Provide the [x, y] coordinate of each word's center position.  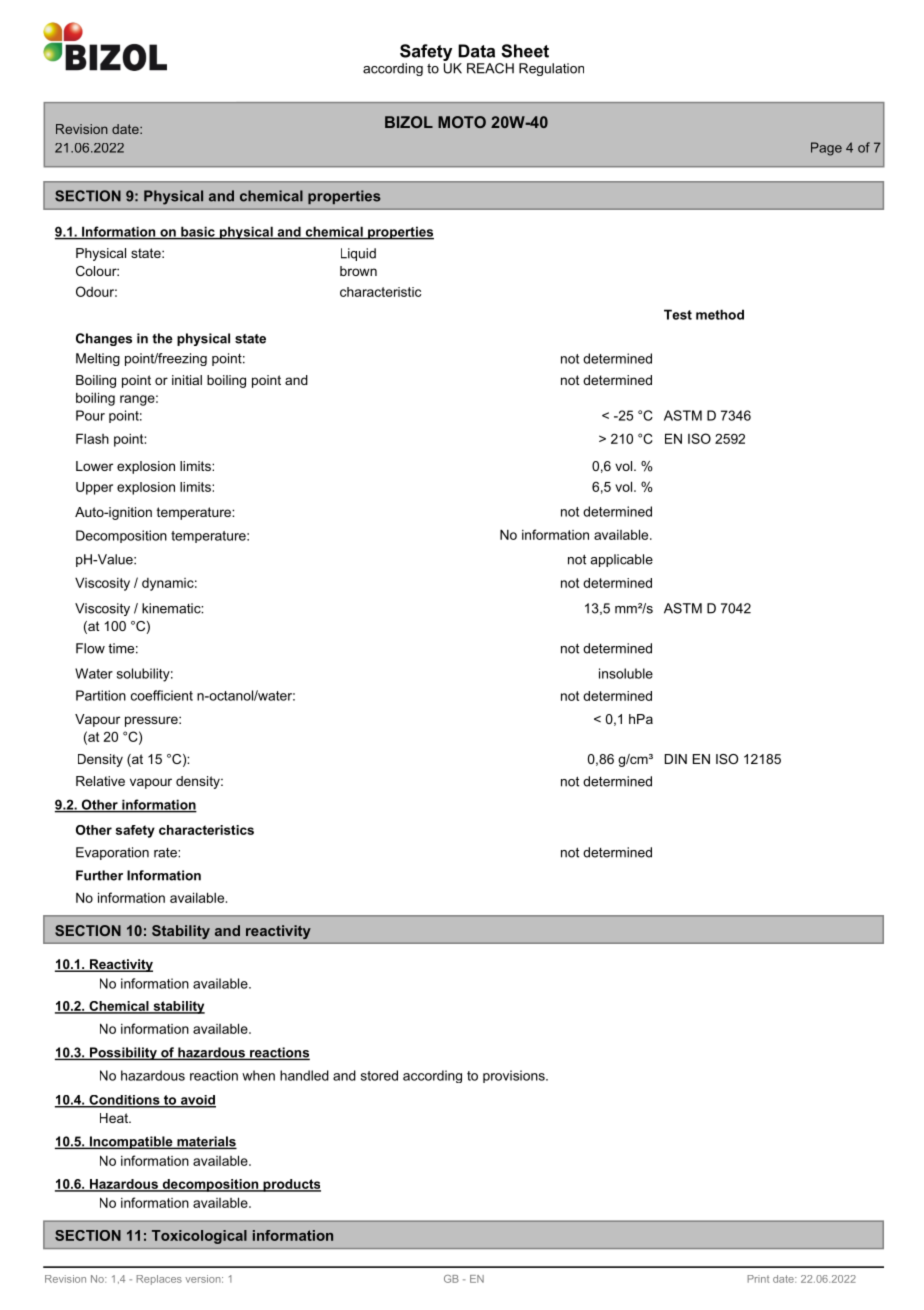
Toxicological [199, 1237]
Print [758, 1279]
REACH [490, 68]
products [291, 1185]
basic [198, 232]
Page [826, 149]
